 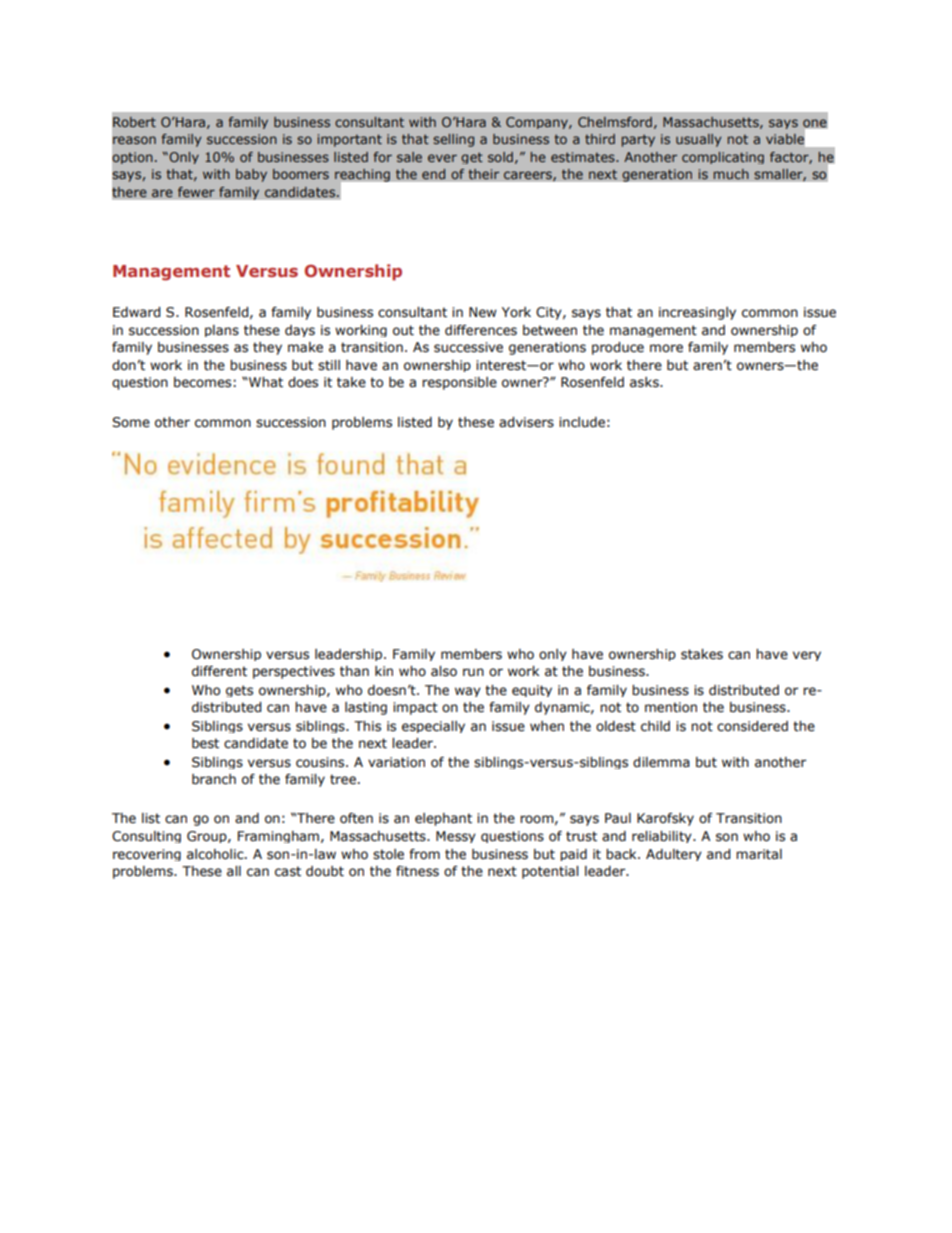 What do you see at coordinates (456, 837) in the image?
I see `Messy` at bounding box center [456, 837].
